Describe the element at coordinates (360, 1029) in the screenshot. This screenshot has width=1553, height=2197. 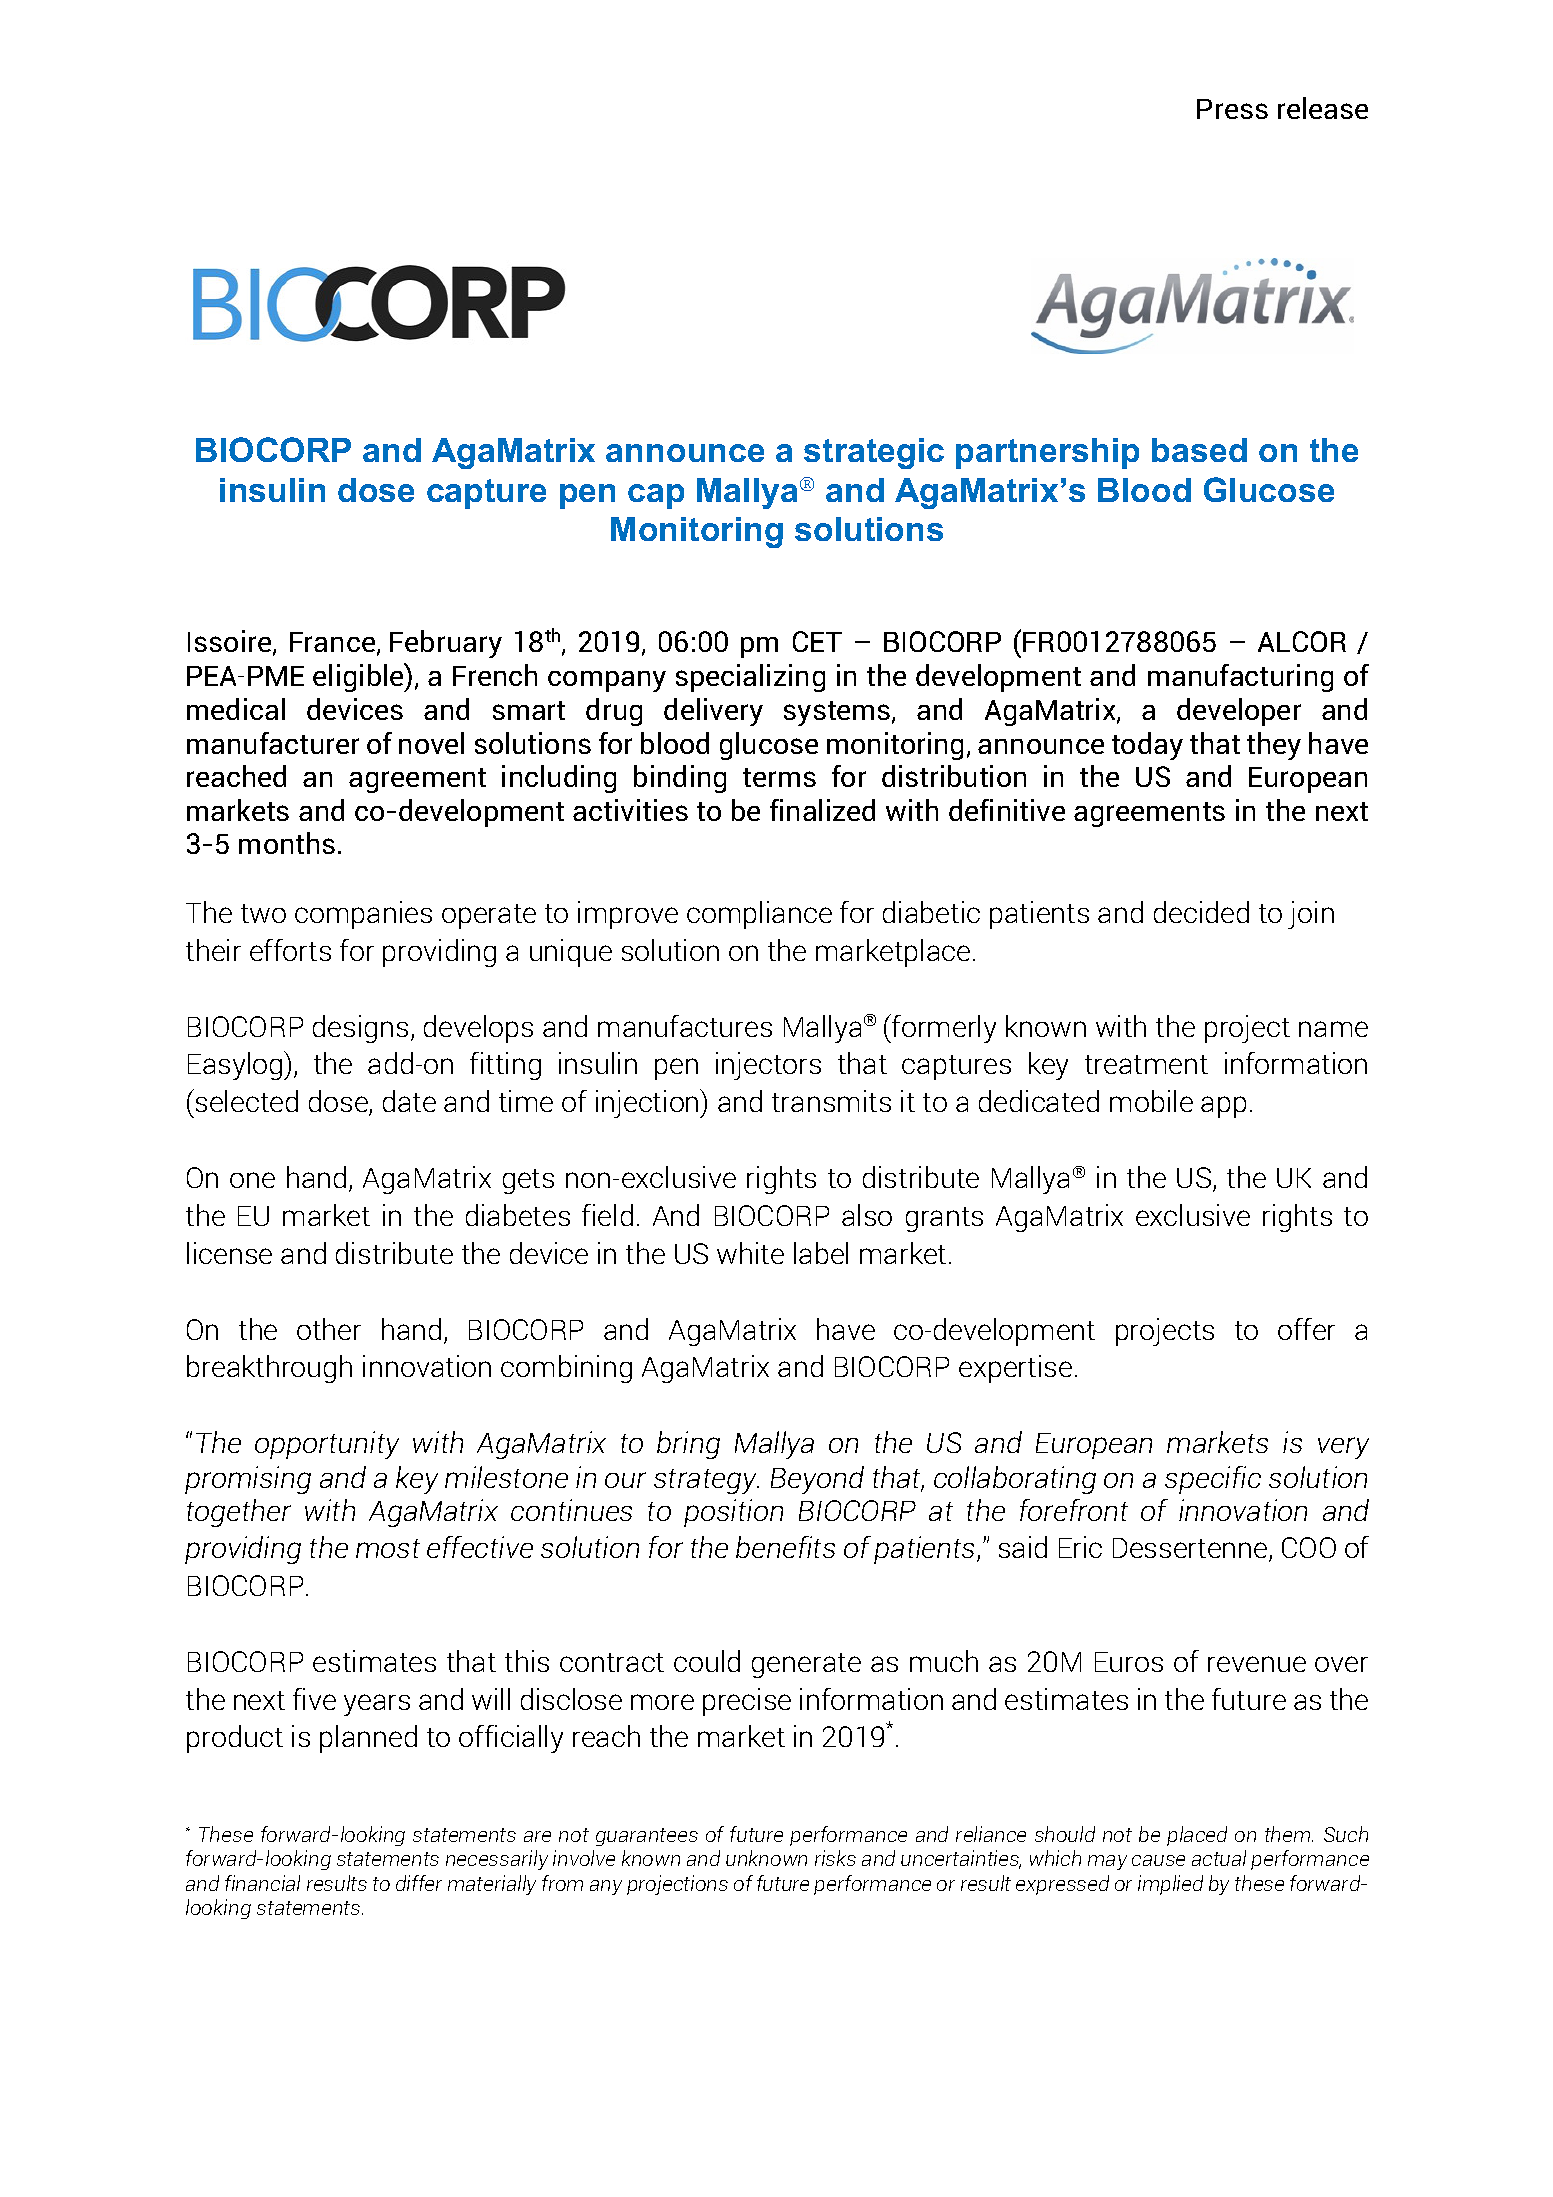
I see `designs` at that location.
